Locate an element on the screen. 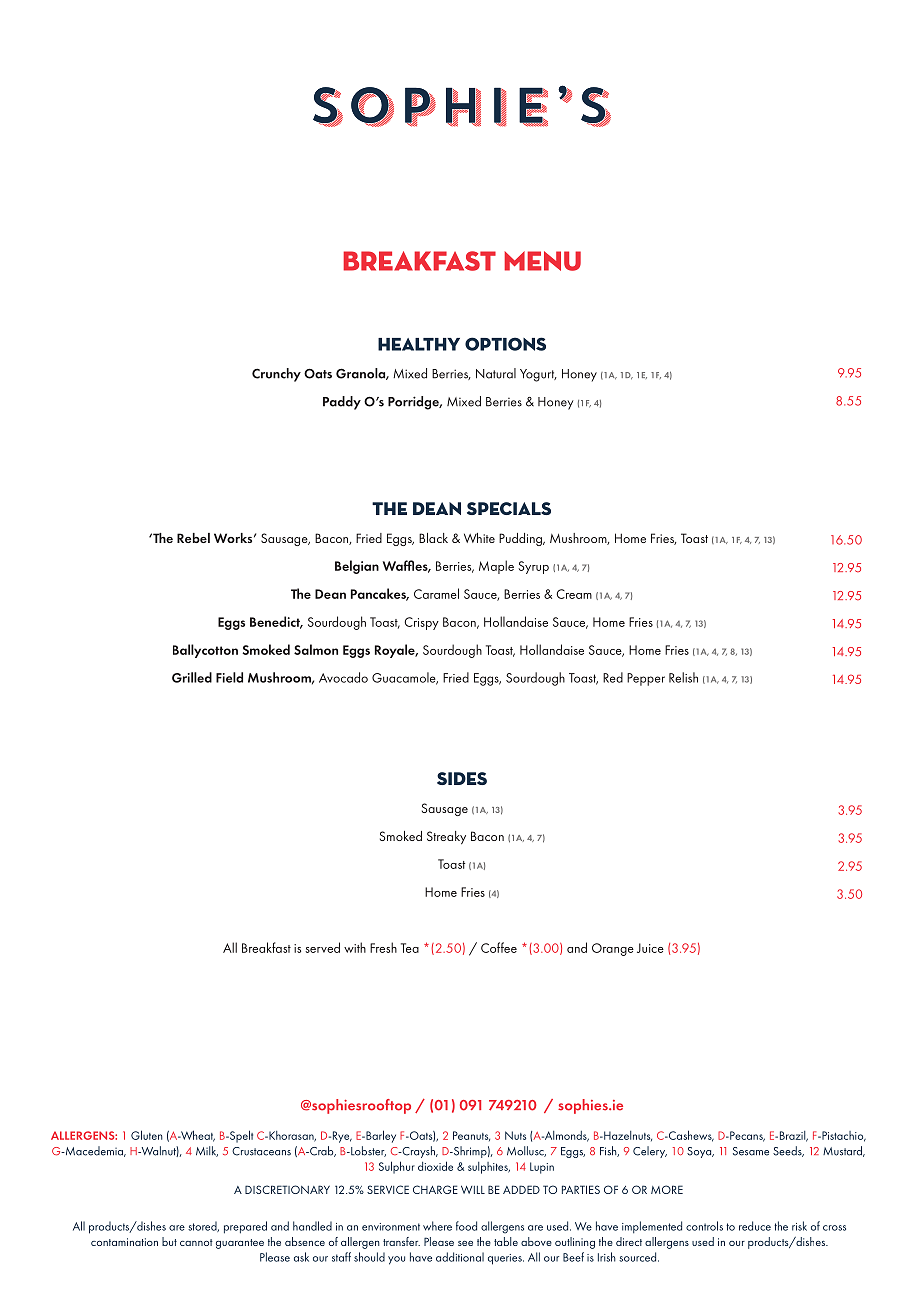  Crunchy is located at coordinates (276, 375).
